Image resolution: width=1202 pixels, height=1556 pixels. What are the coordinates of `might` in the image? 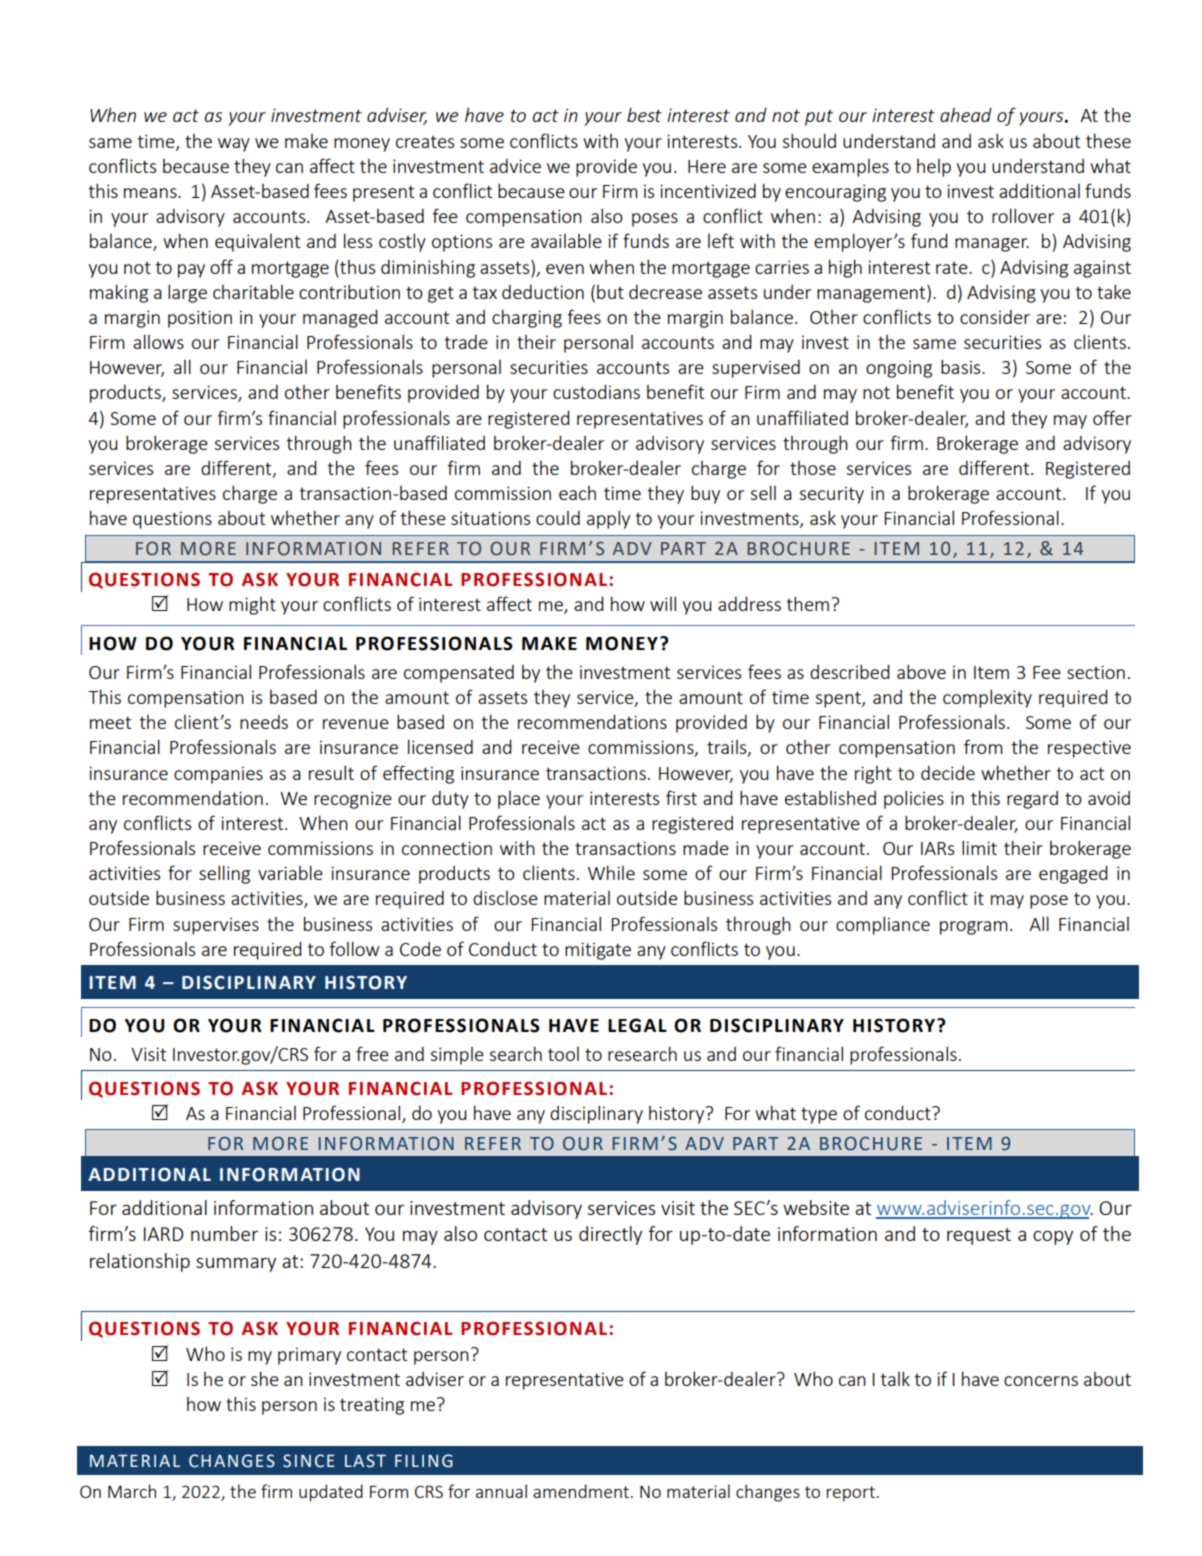 It's located at (252, 606).
